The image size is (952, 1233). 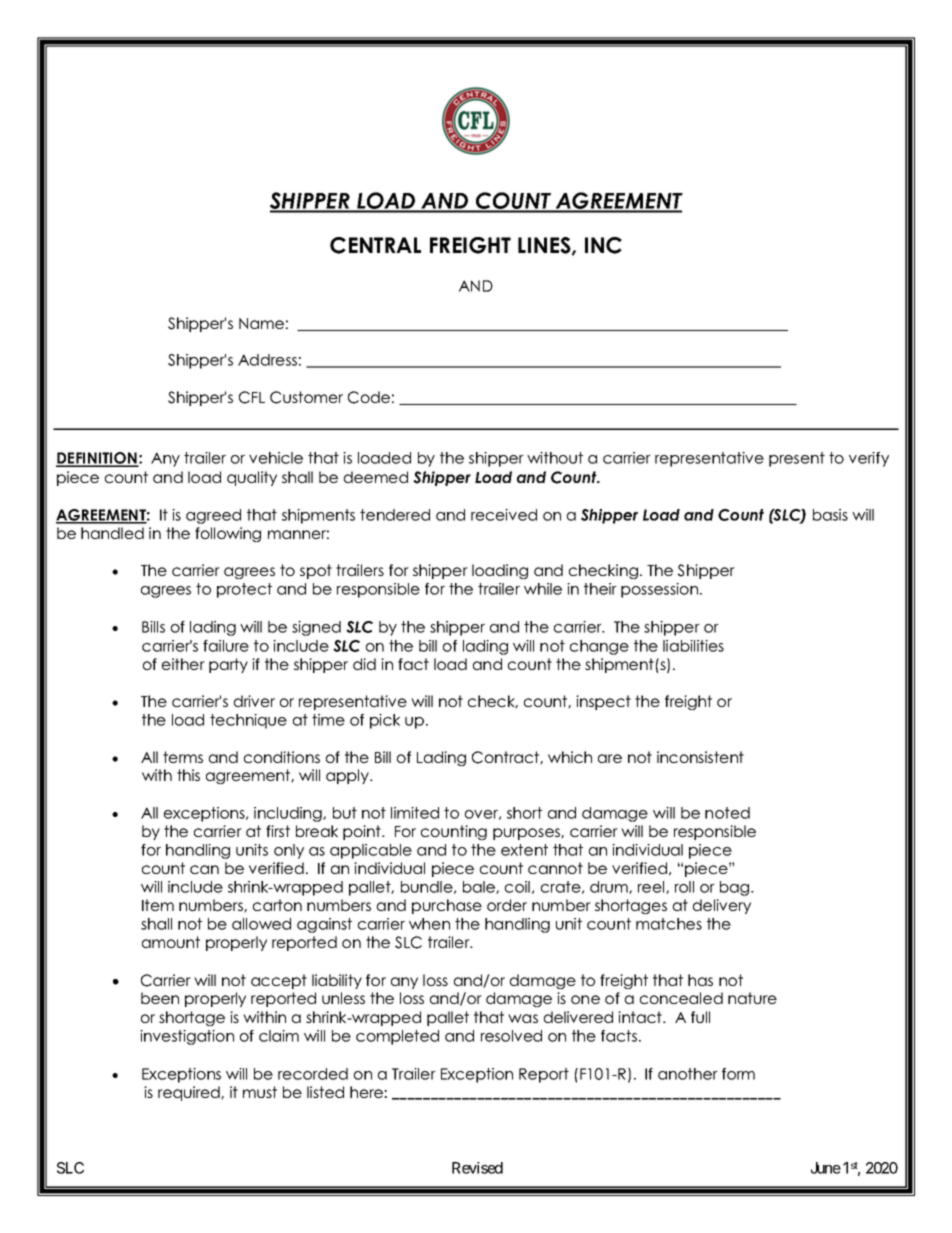 What do you see at coordinates (248, 721) in the page?
I see `technique` at bounding box center [248, 721].
